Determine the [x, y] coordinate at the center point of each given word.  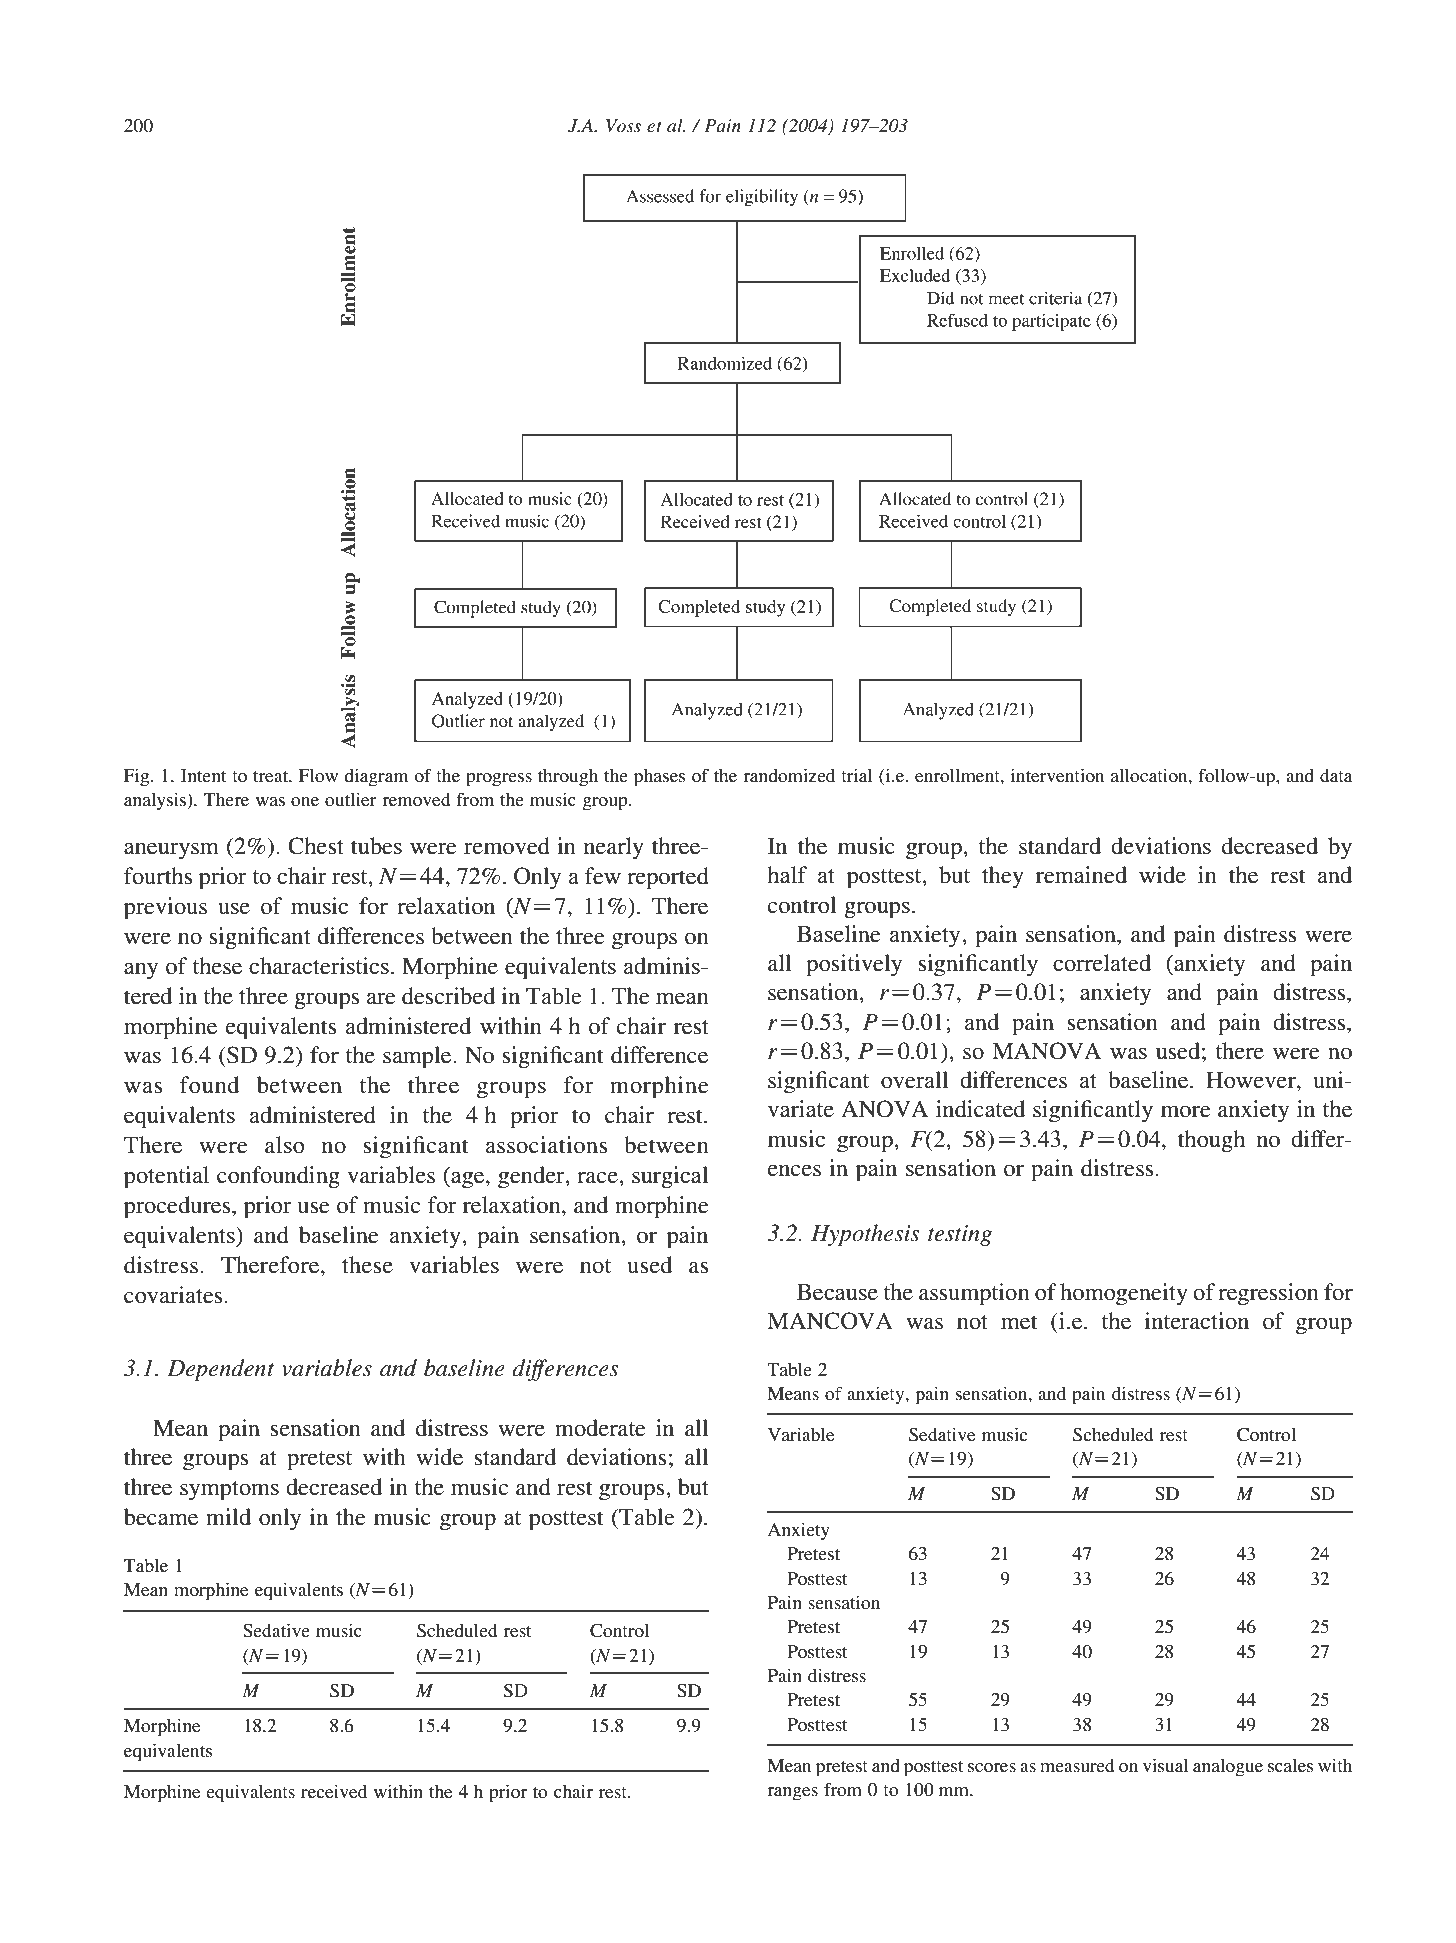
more [1186, 1111]
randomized [789, 775]
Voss [623, 125]
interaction [1197, 1321]
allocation [1150, 775]
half [787, 875]
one [305, 801]
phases [660, 778]
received [334, 1791]
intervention [1058, 775]
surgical [670, 1177]
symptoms [229, 1491]
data [1336, 775]
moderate [600, 1428]
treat [272, 776]
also [285, 1145]
